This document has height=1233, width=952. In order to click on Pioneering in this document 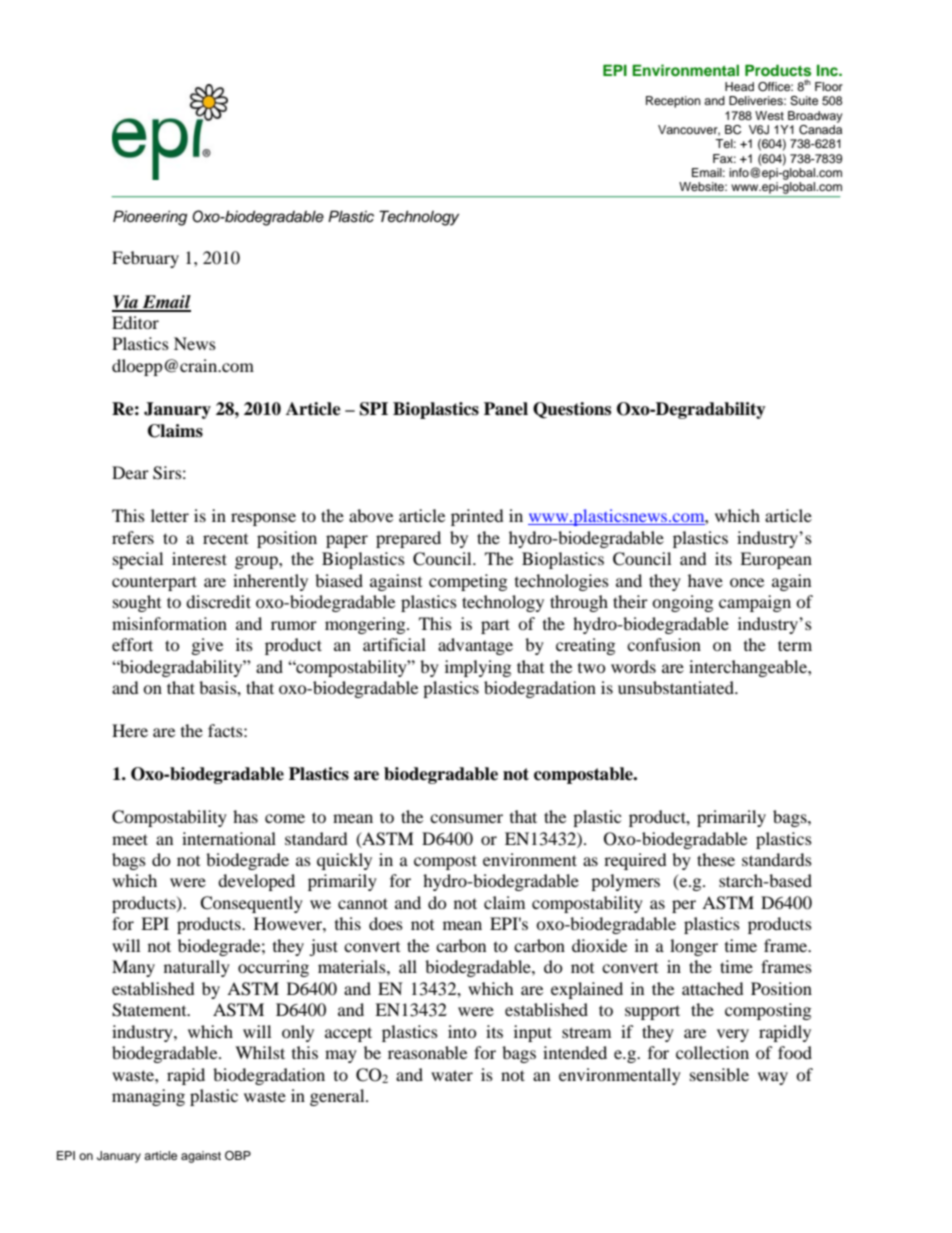, I will do `click(150, 218)`.
